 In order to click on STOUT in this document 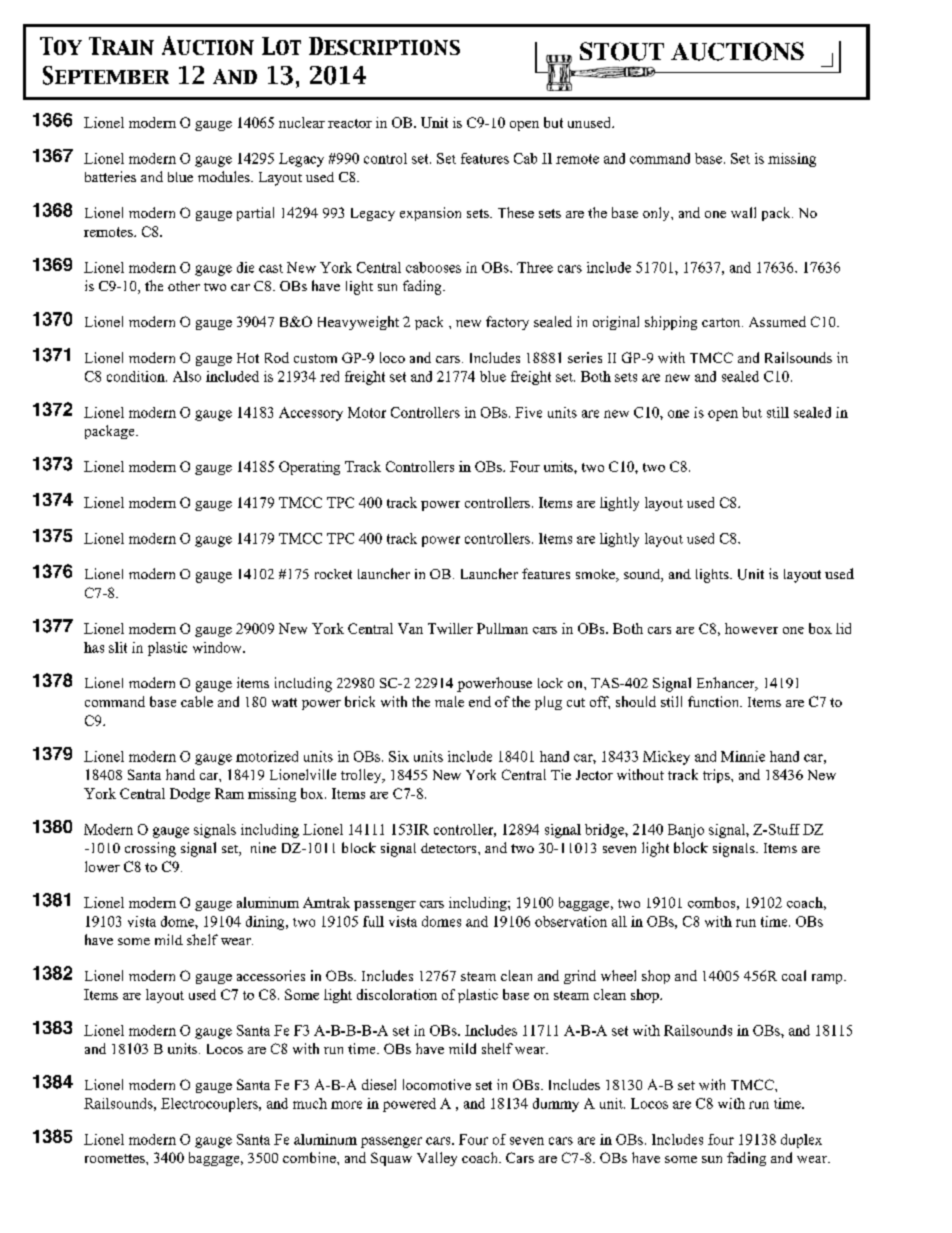, I will do `click(622, 51)`.
